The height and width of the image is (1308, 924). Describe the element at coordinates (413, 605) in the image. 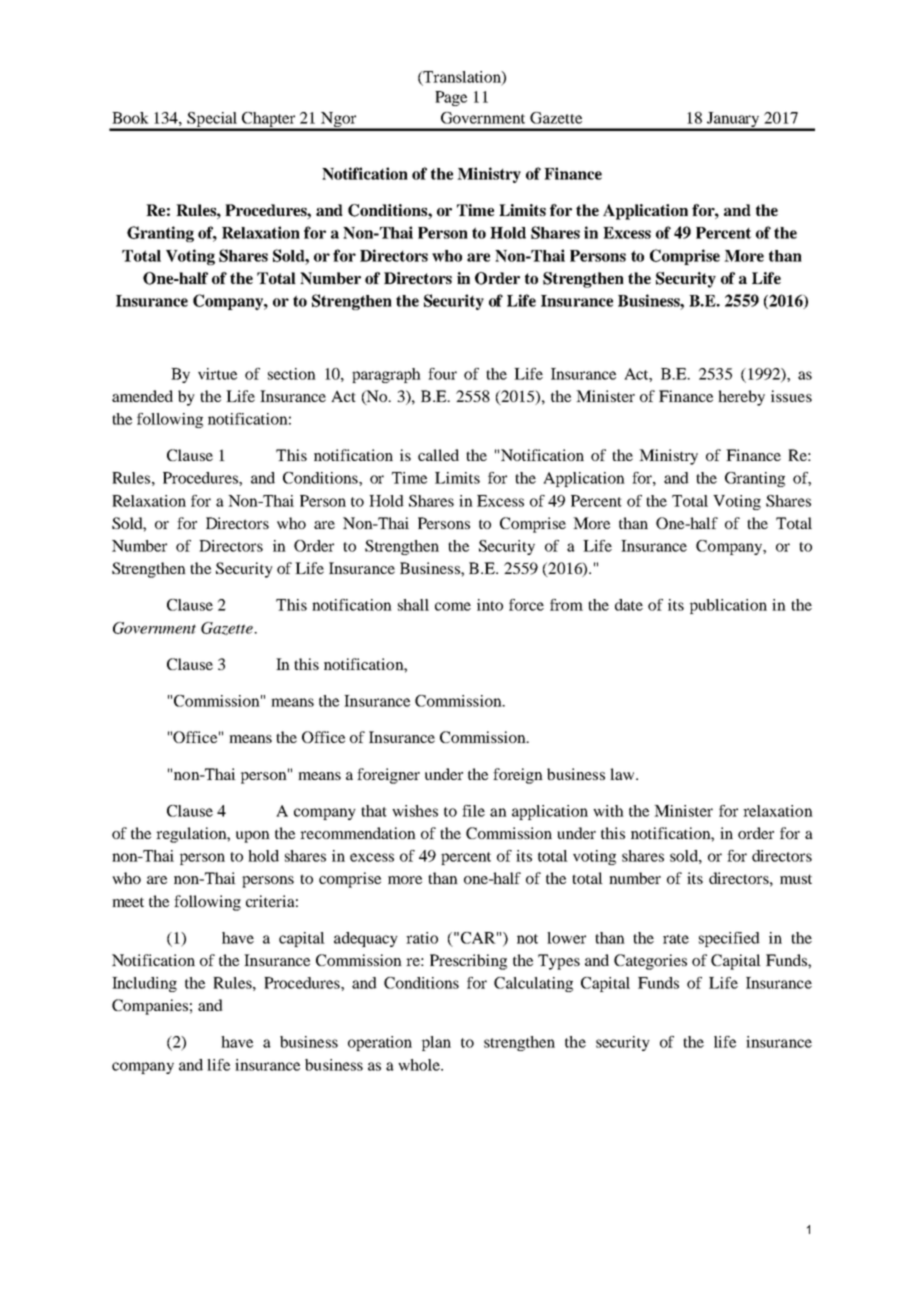

I see `shall` at that location.
